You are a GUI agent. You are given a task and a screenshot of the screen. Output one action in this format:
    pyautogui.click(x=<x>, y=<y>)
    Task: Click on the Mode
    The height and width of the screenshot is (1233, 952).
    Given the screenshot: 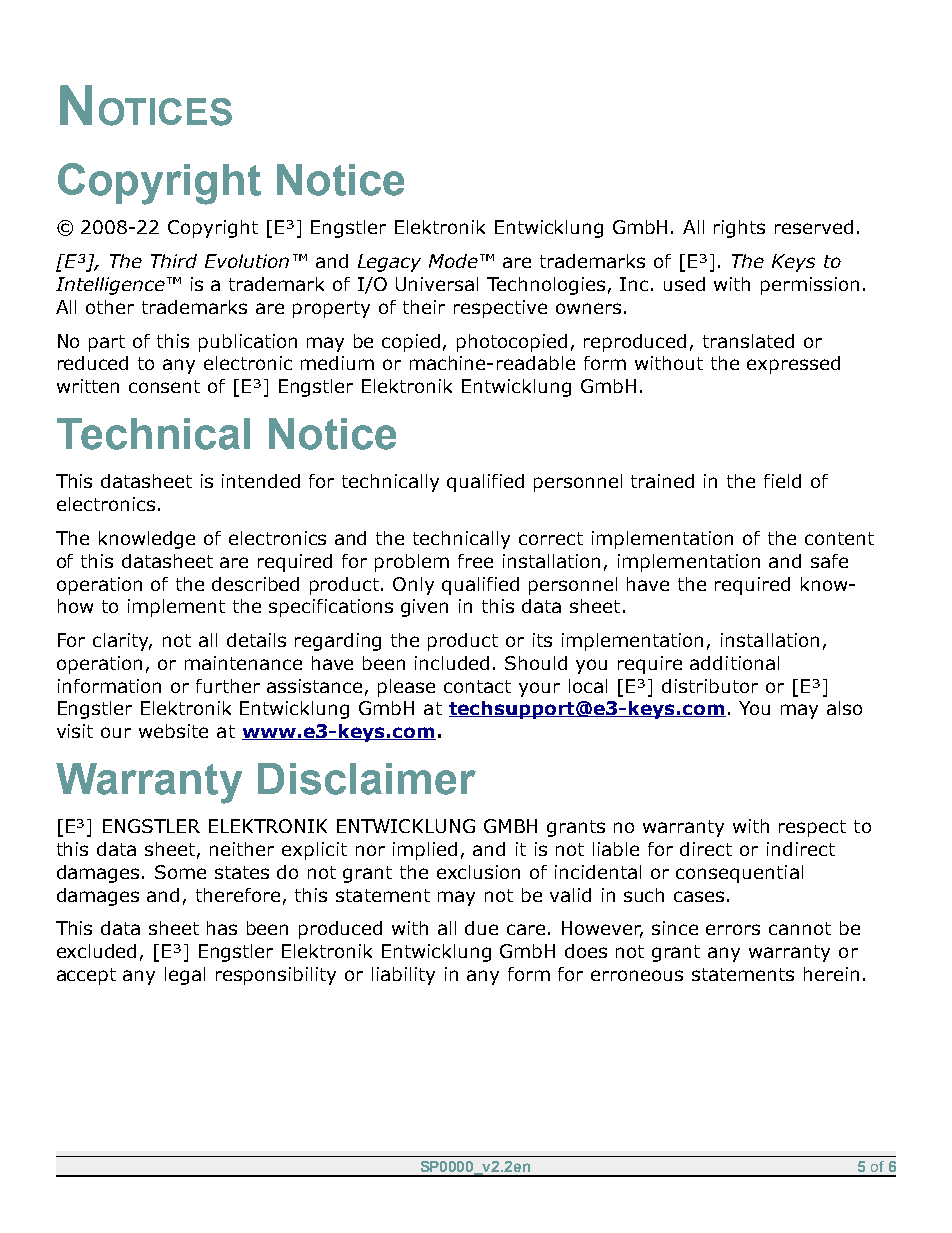 What is the action you would take?
    pyautogui.click(x=453, y=261)
